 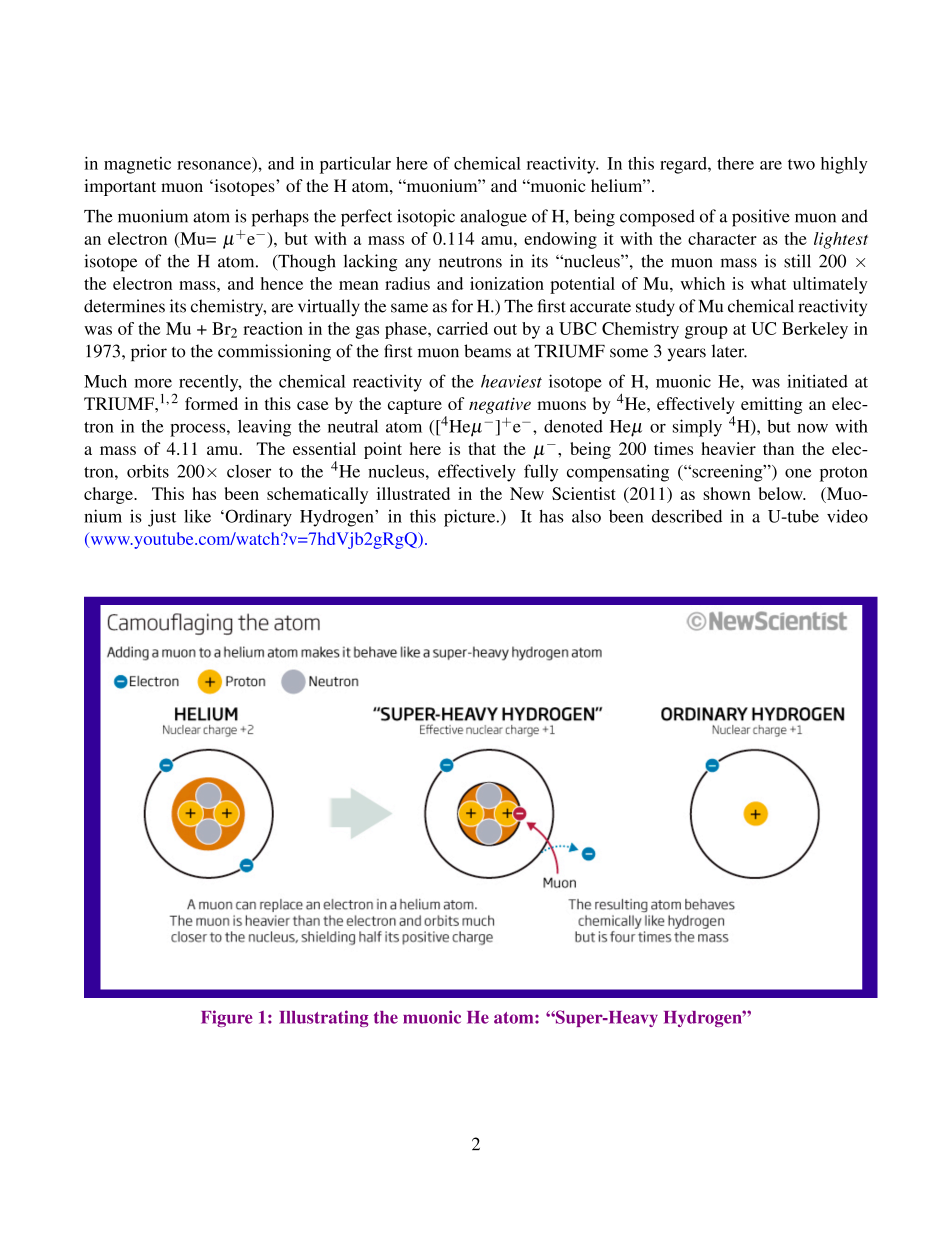 What do you see at coordinates (197, 516) in the image?
I see `like` at bounding box center [197, 516].
